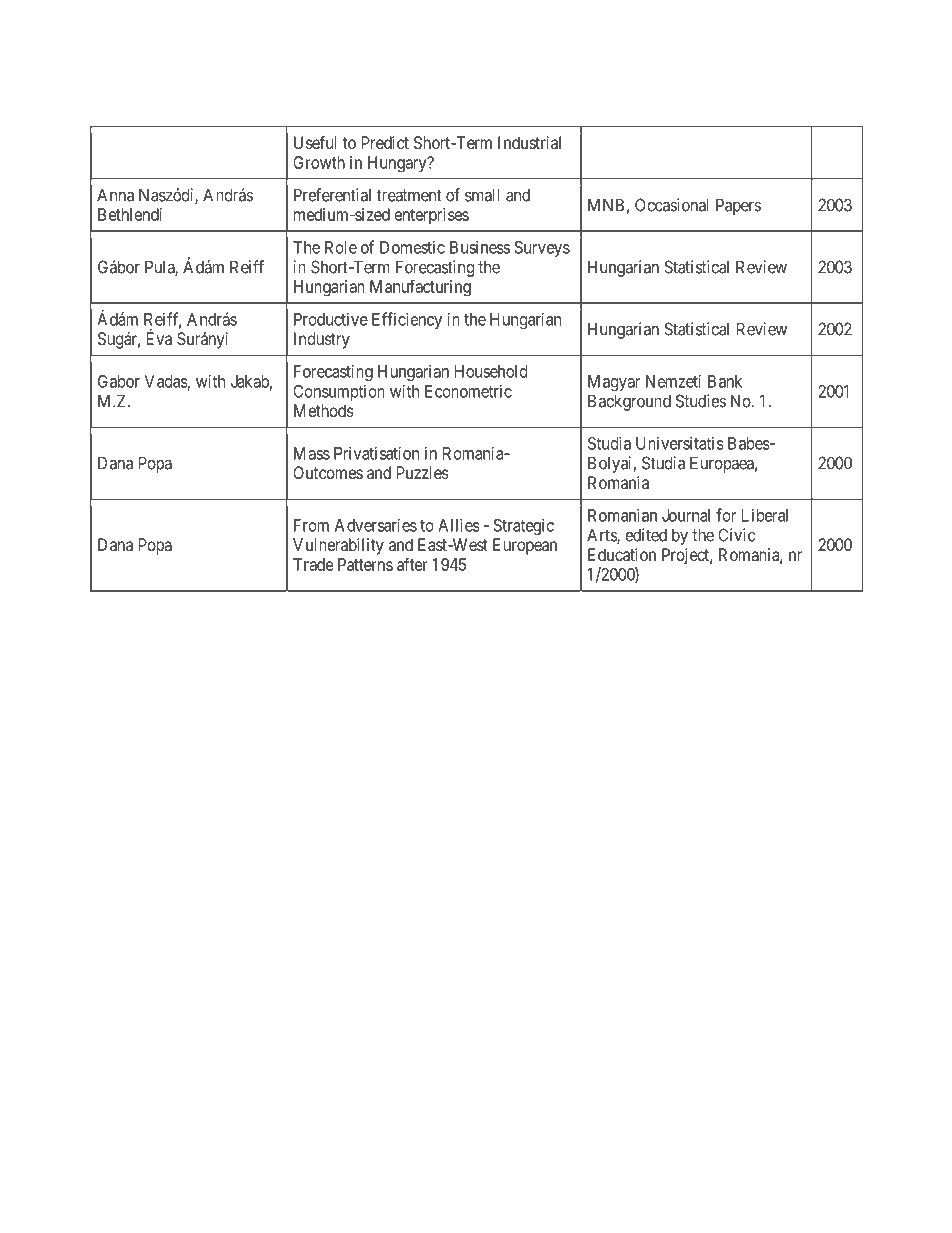  What do you see at coordinates (622, 554) in the screenshot?
I see `Education` at bounding box center [622, 554].
